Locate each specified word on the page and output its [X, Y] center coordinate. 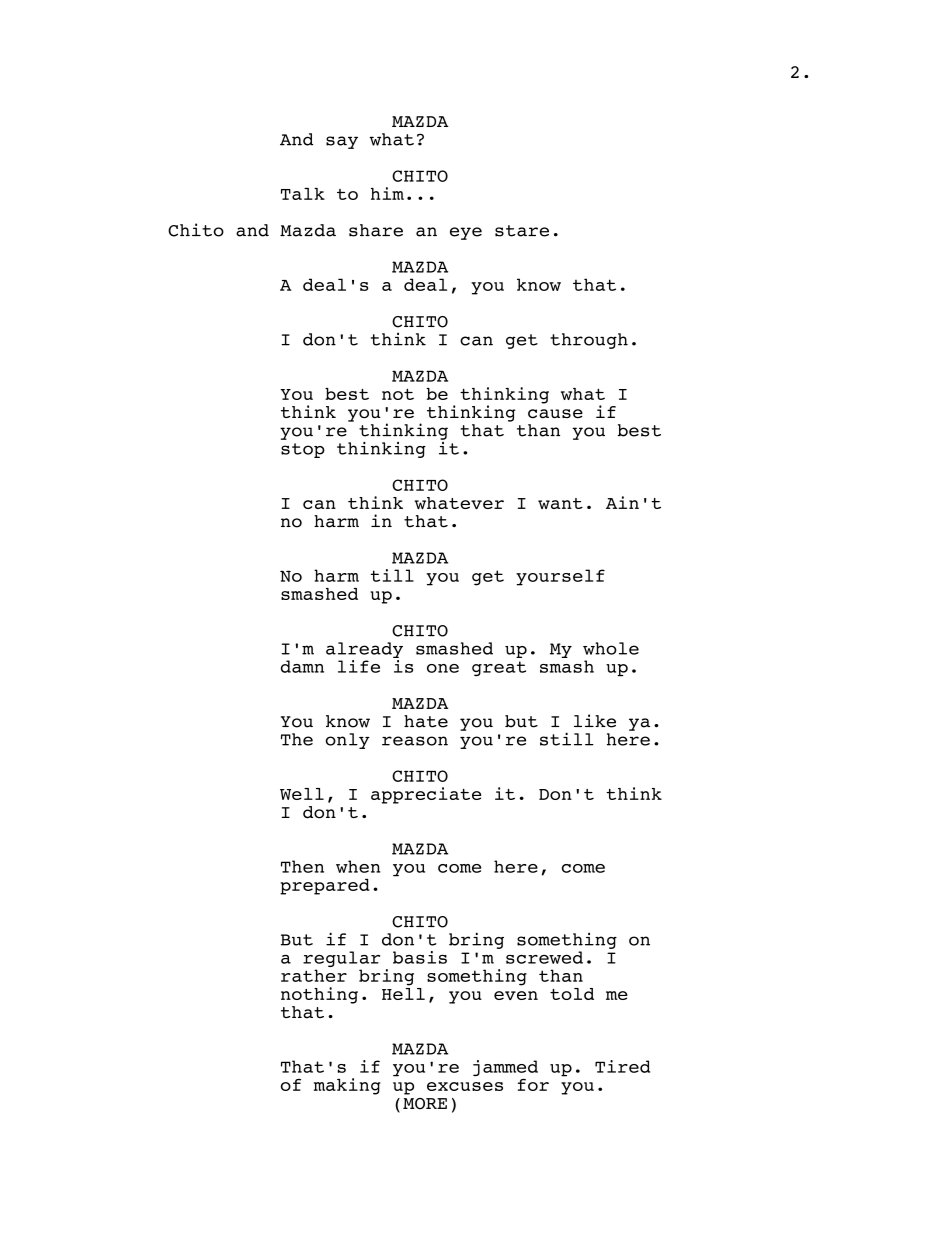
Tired [622, 1066]
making [347, 1086]
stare [522, 231]
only [348, 741]
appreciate [426, 795]
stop [303, 450]
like [595, 721]
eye [466, 233]
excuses [465, 1086]
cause [555, 413]
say [342, 142]
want [560, 503]
